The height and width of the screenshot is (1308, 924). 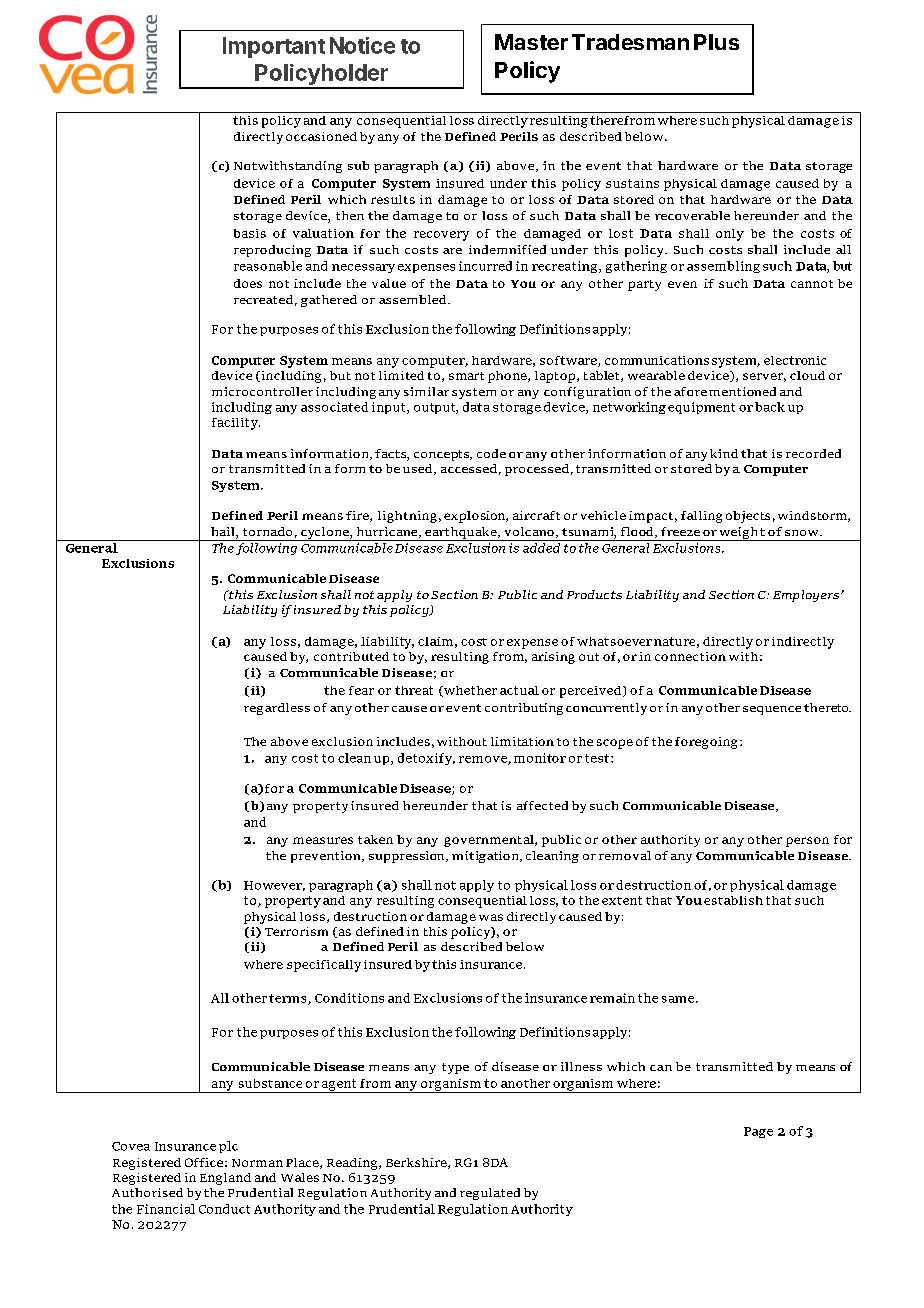 I want to click on connection, so click(x=690, y=656).
